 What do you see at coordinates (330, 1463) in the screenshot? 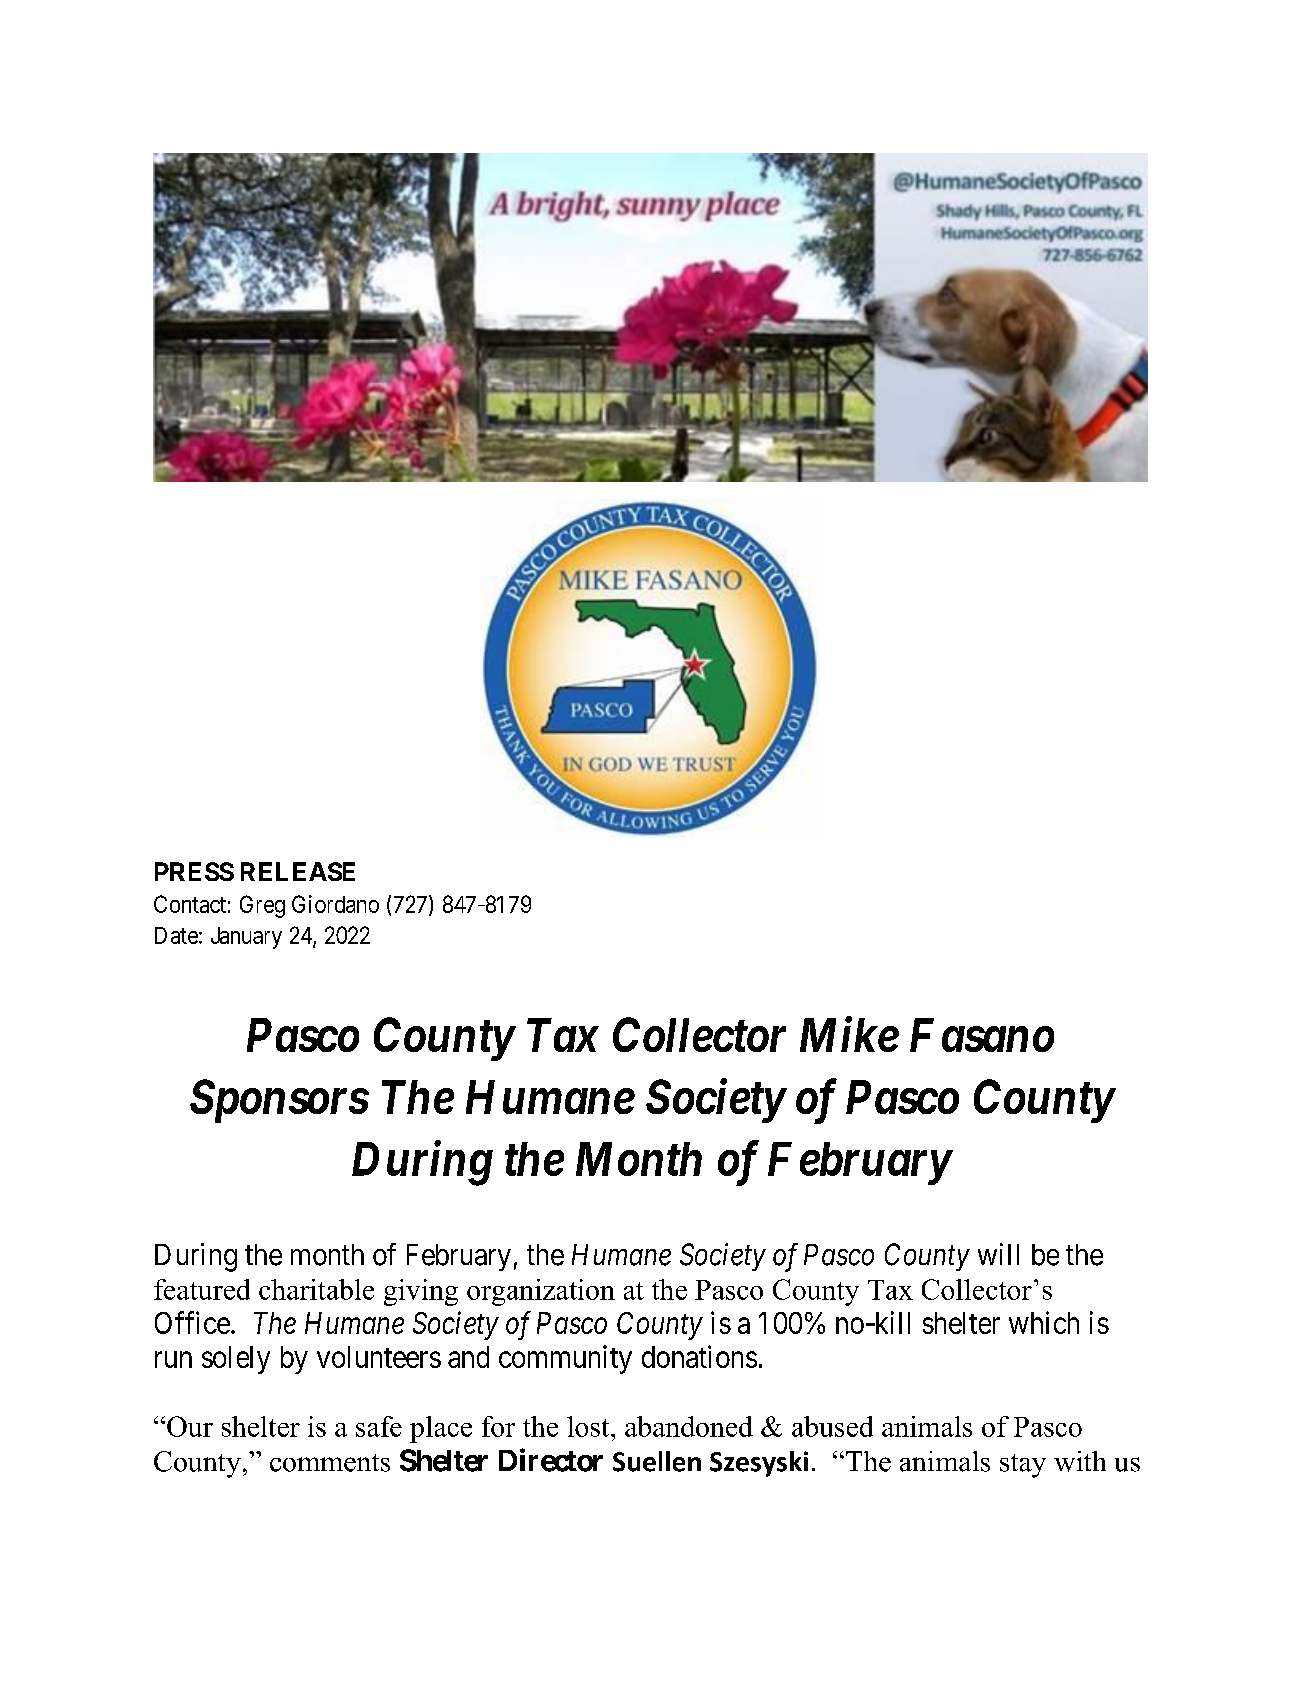
I see `comments` at bounding box center [330, 1463].
